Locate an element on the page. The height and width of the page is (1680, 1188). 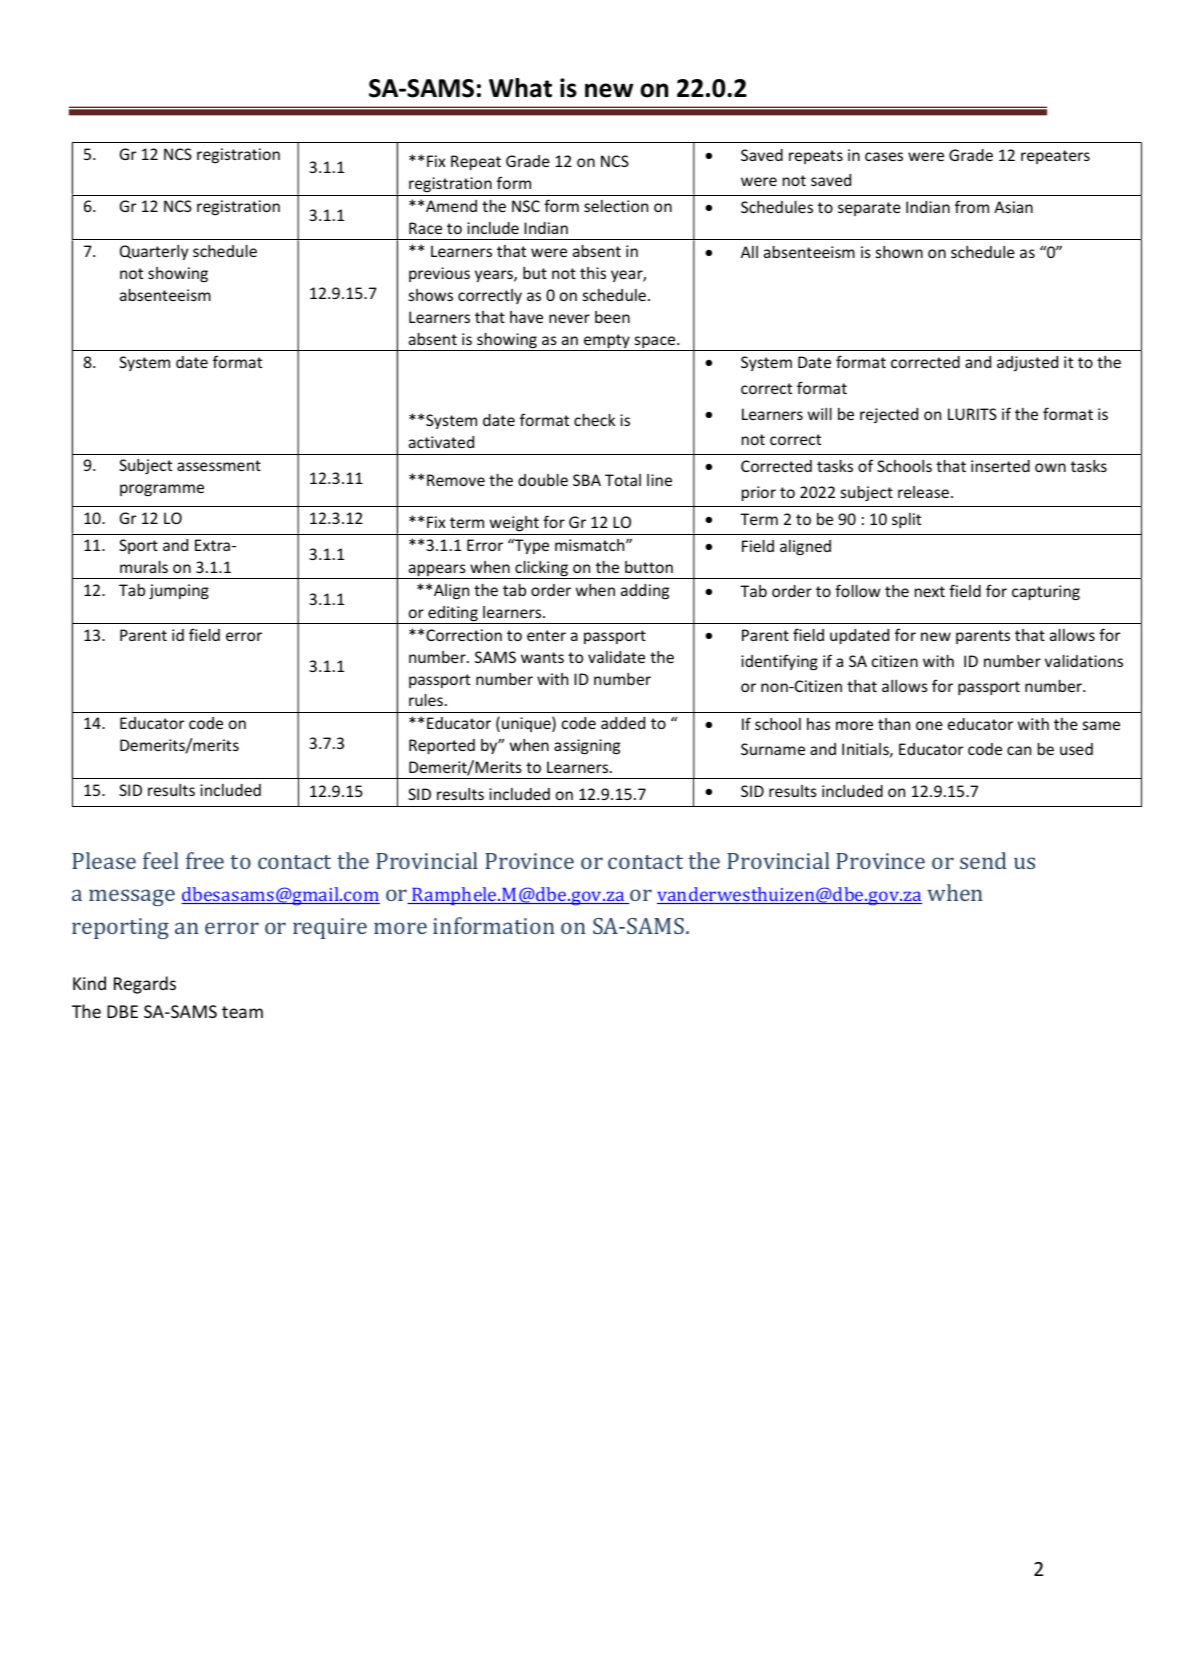
What is located at coordinates (520, 88).
